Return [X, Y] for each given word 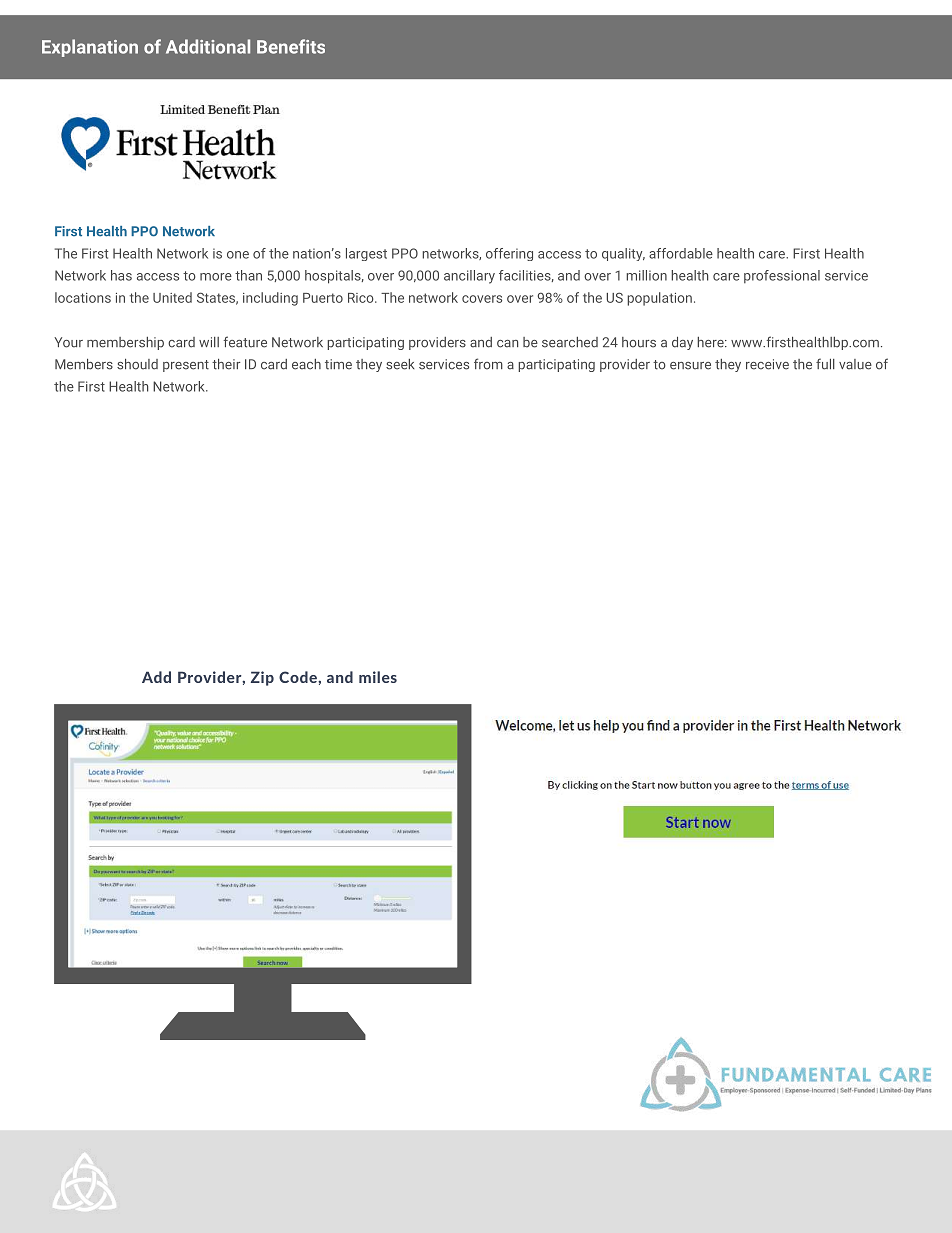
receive [767, 364]
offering [509, 254]
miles [378, 677]
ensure [690, 366]
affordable [681, 253]
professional [782, 276]
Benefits [291, 46]
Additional [208, 46]
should [137, 364]
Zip [262, 678]
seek [400, 364]
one [238, 255]
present [186, 366]
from [488, 364]
